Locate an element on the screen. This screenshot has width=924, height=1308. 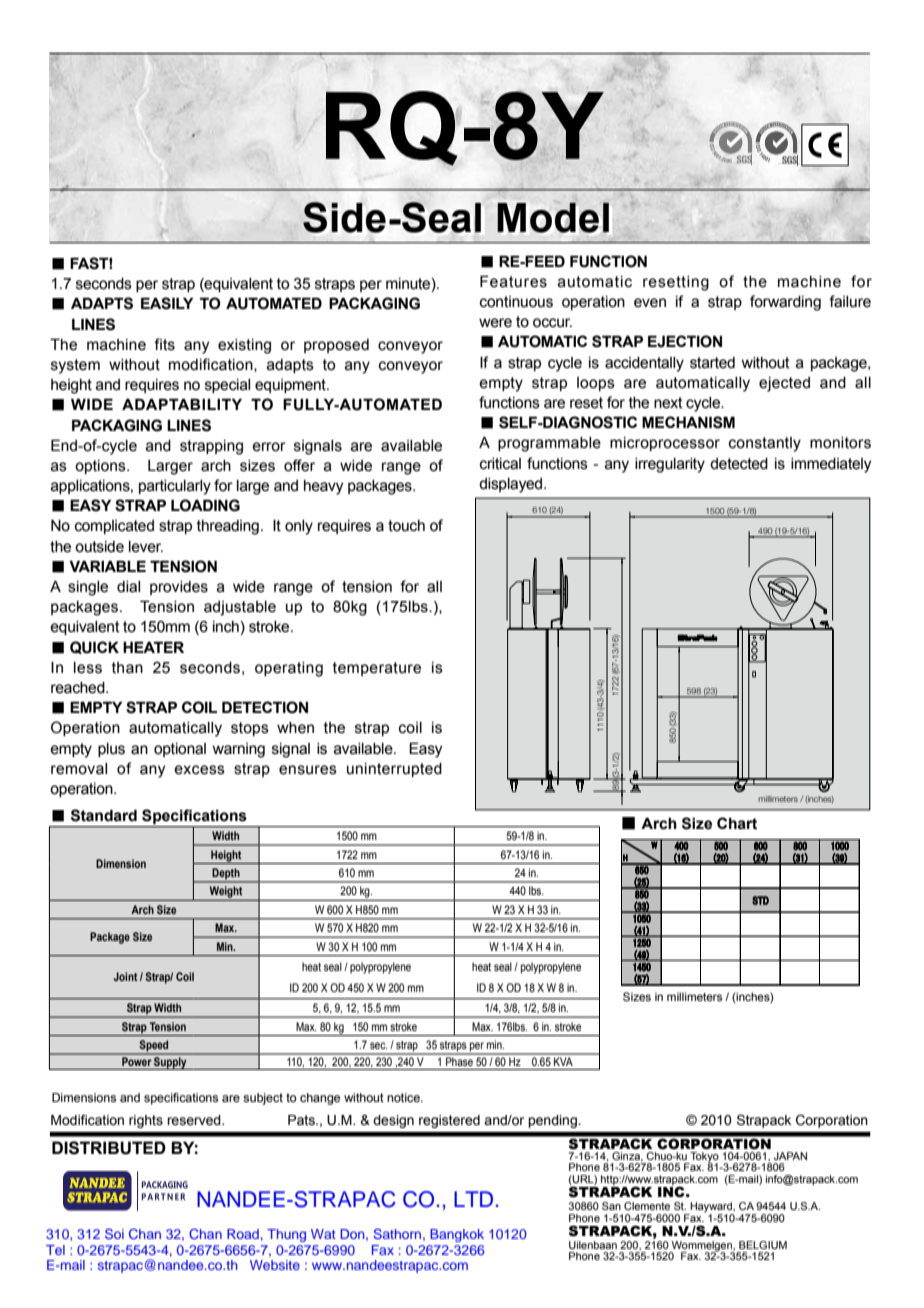
STD is located at coordinates (760, 900).
